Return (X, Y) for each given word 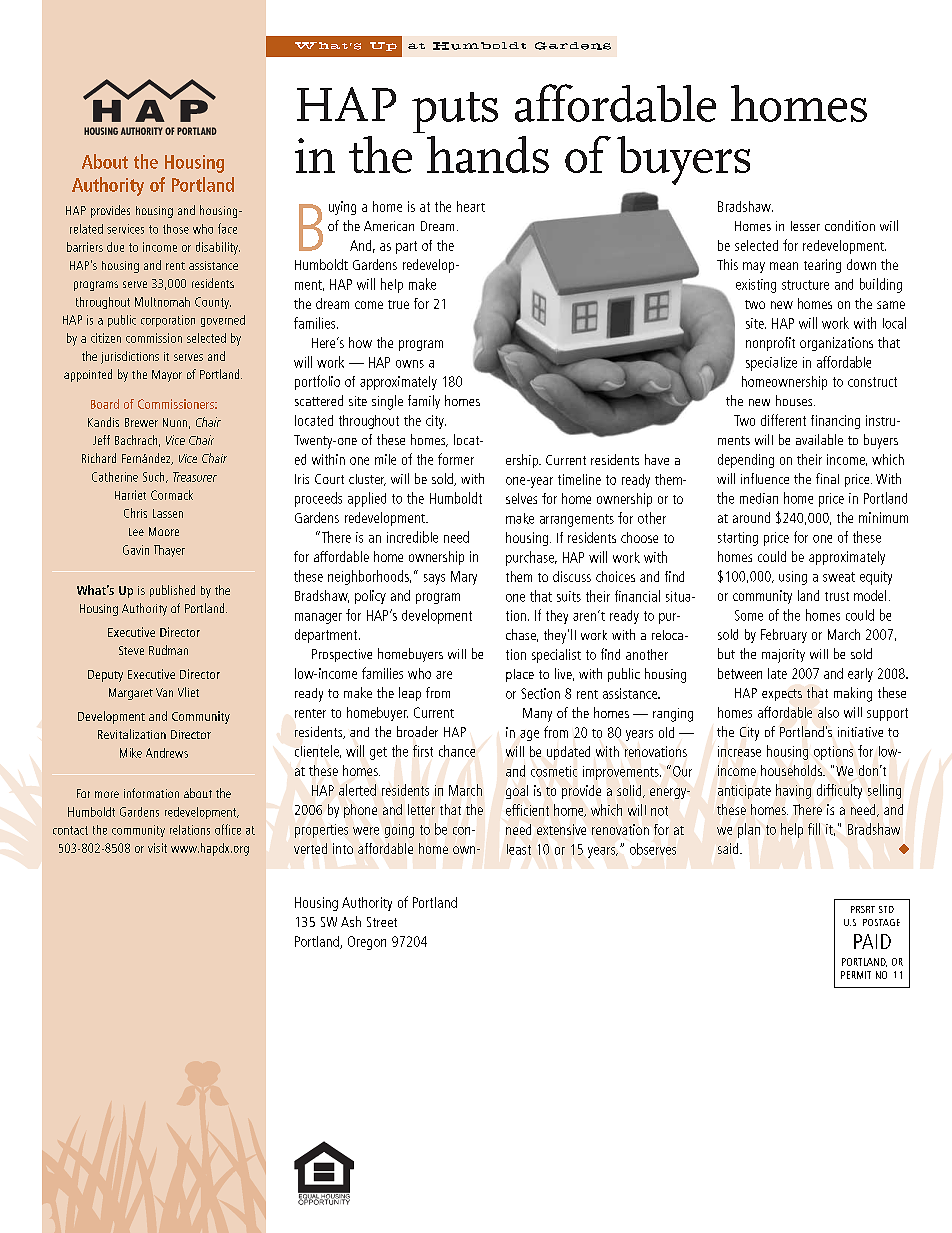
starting (738, 539)
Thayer (169, 551)
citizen (106, 338)
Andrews (167, 753)
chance (457, 751)
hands (488, 154)
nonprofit (770, 344)
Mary (464, 578)
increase (739, 751)
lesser (805, 226)
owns (410, 364)
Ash (351, 921)
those (176, 229)
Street (382, 922)
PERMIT (856, 975)
